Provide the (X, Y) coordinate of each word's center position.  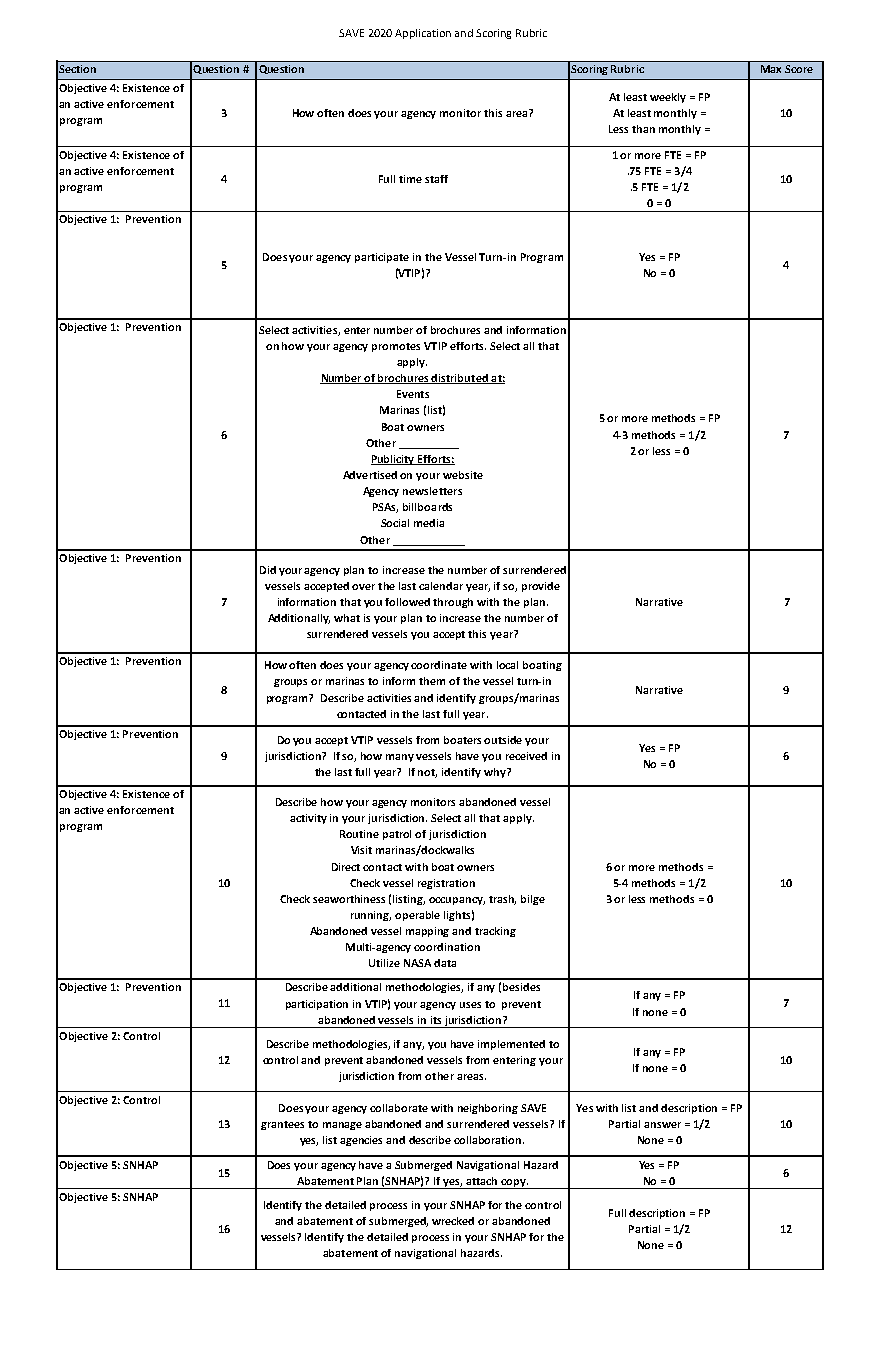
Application (423, 34)
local (507, 665)
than (643, 129)
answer (662, 1125)
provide (541, 587)
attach (481, 1181)
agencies (361, 1141)
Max (771, 69)
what (347, 618)
